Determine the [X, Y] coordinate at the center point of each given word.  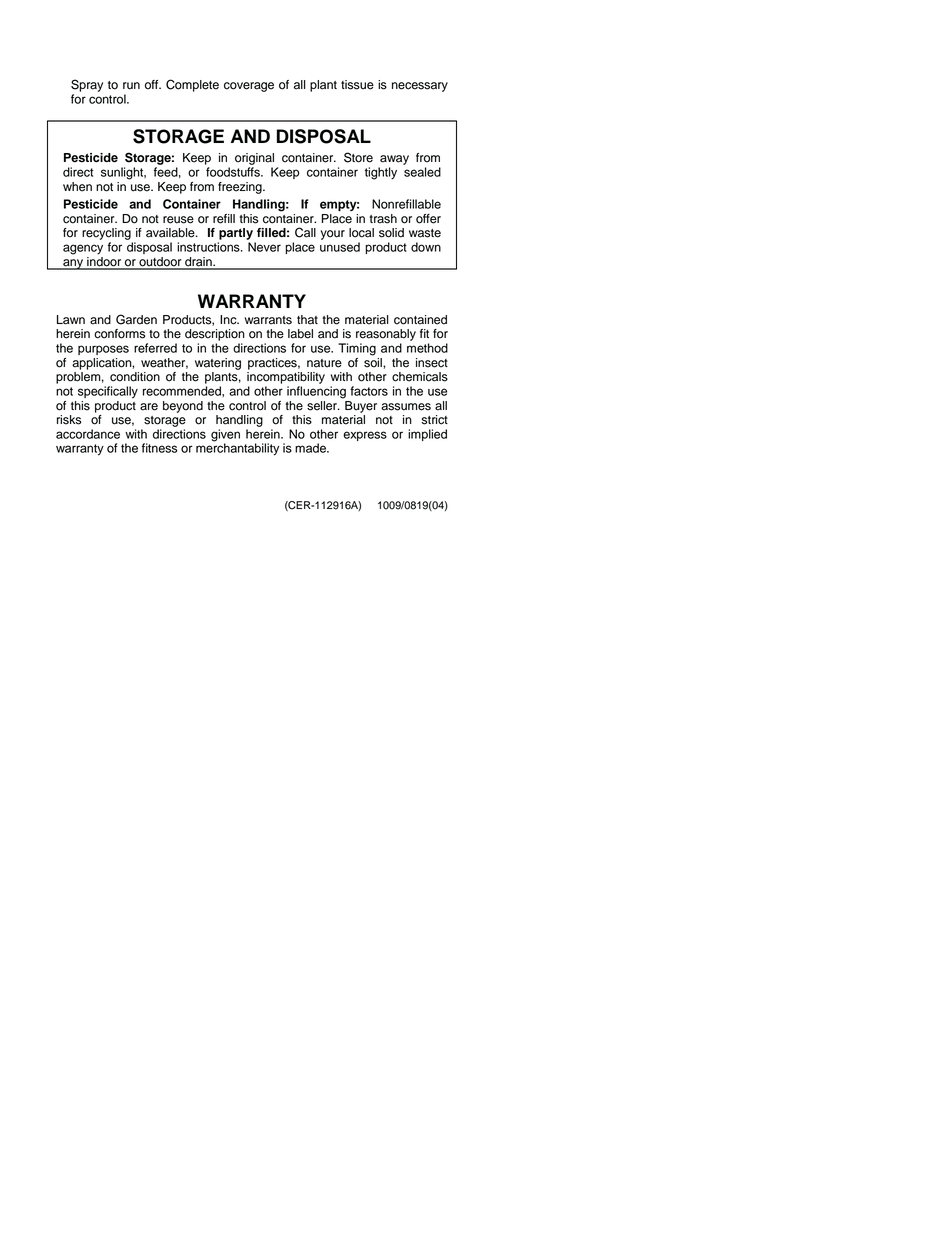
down [426, 247]
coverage [249, 87]
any [73, 264]
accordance [88, 434]
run [131, 86]
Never [264, 247]
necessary [420, 87]
